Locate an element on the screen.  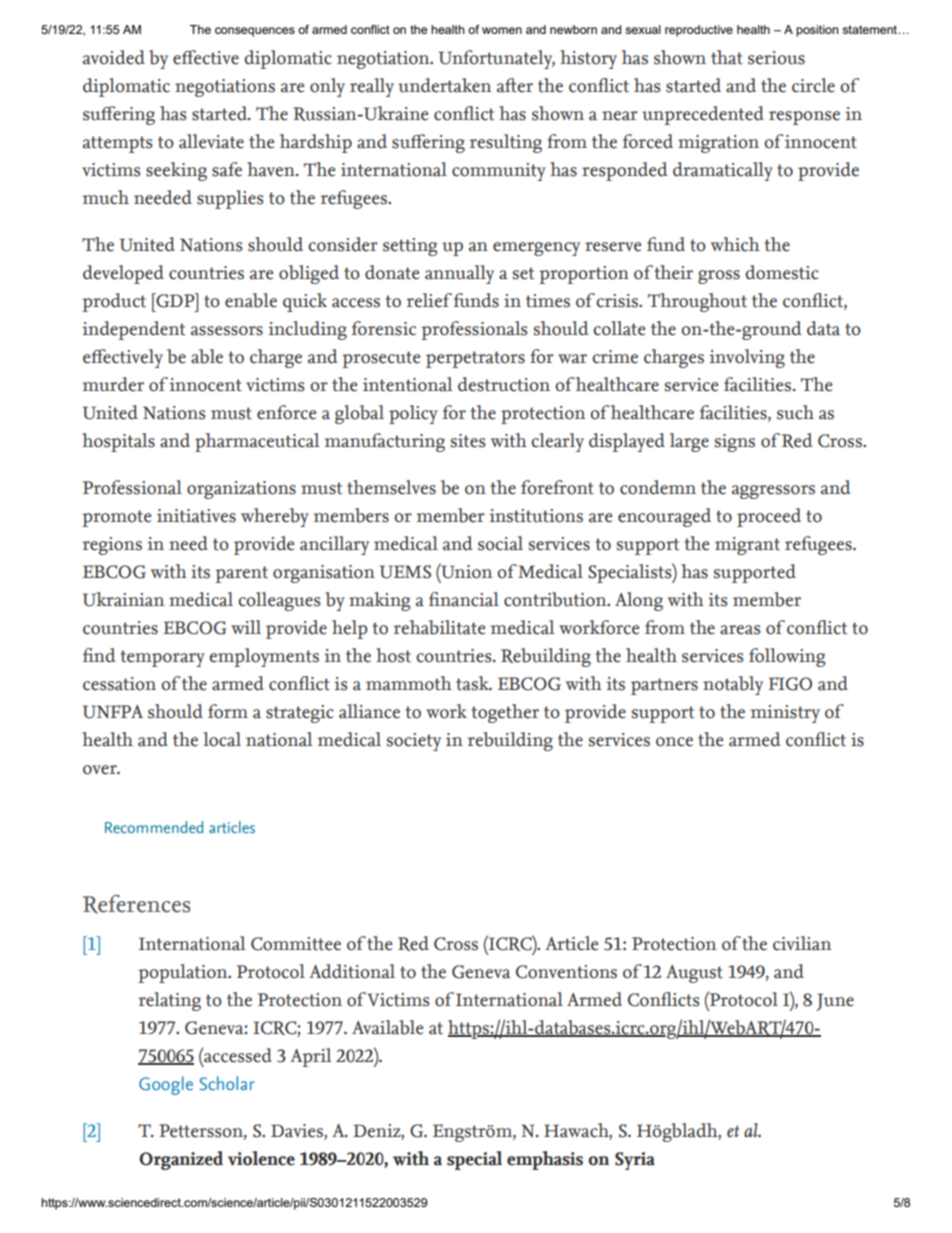
ministry is located at coordinates (785, 714).
